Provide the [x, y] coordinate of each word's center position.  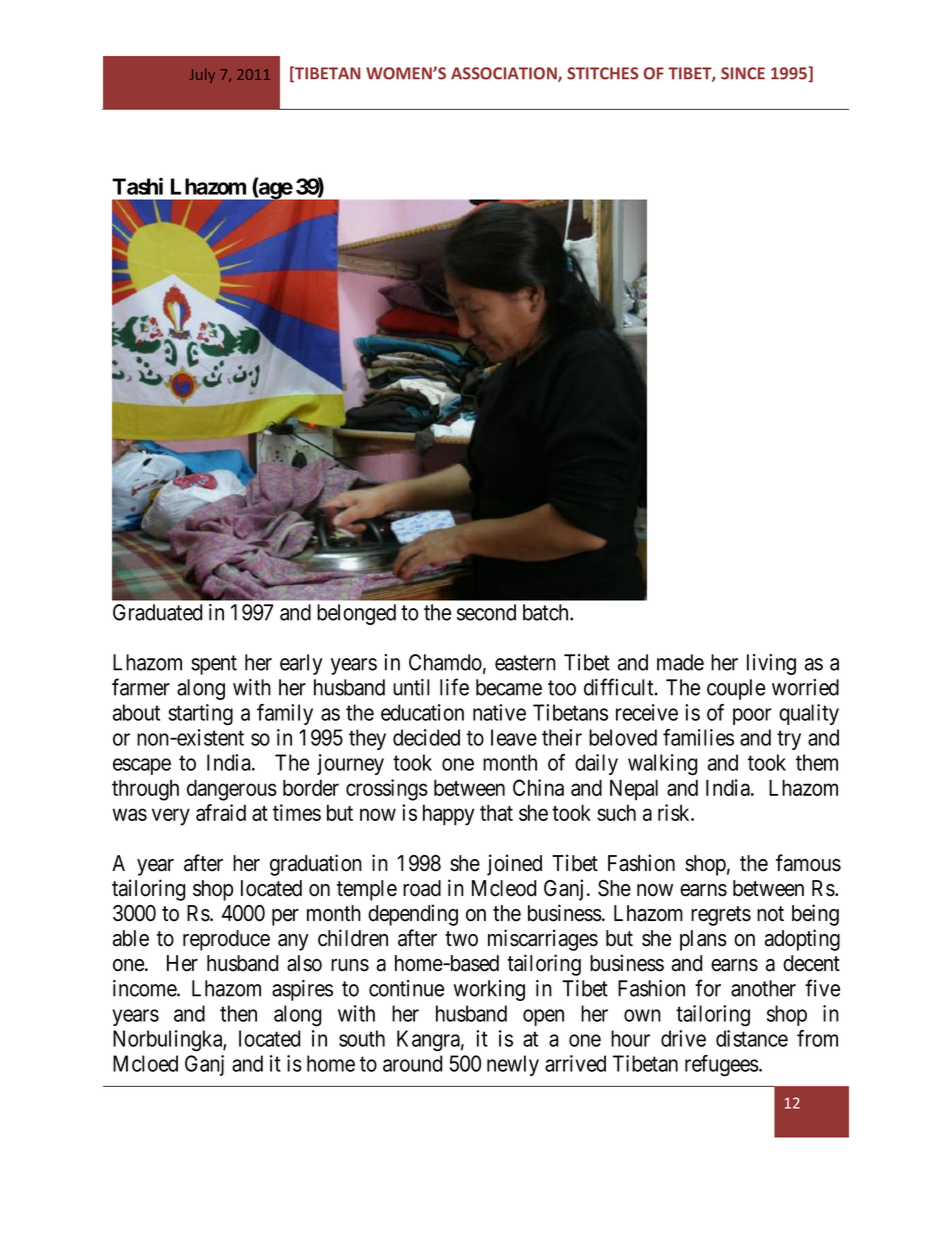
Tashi [137, 186]
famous [808, 863]
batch [547, 612]
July [202, 75]
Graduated [157, 612]
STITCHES [602, 73]
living [771, 664]
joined [514, 865]
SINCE [743, 73]
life [454, 687]
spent [214, 665]
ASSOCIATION [505, 74]
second [486, 612]
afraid [221, 812]
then [238, 1013]
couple [736, 689]
